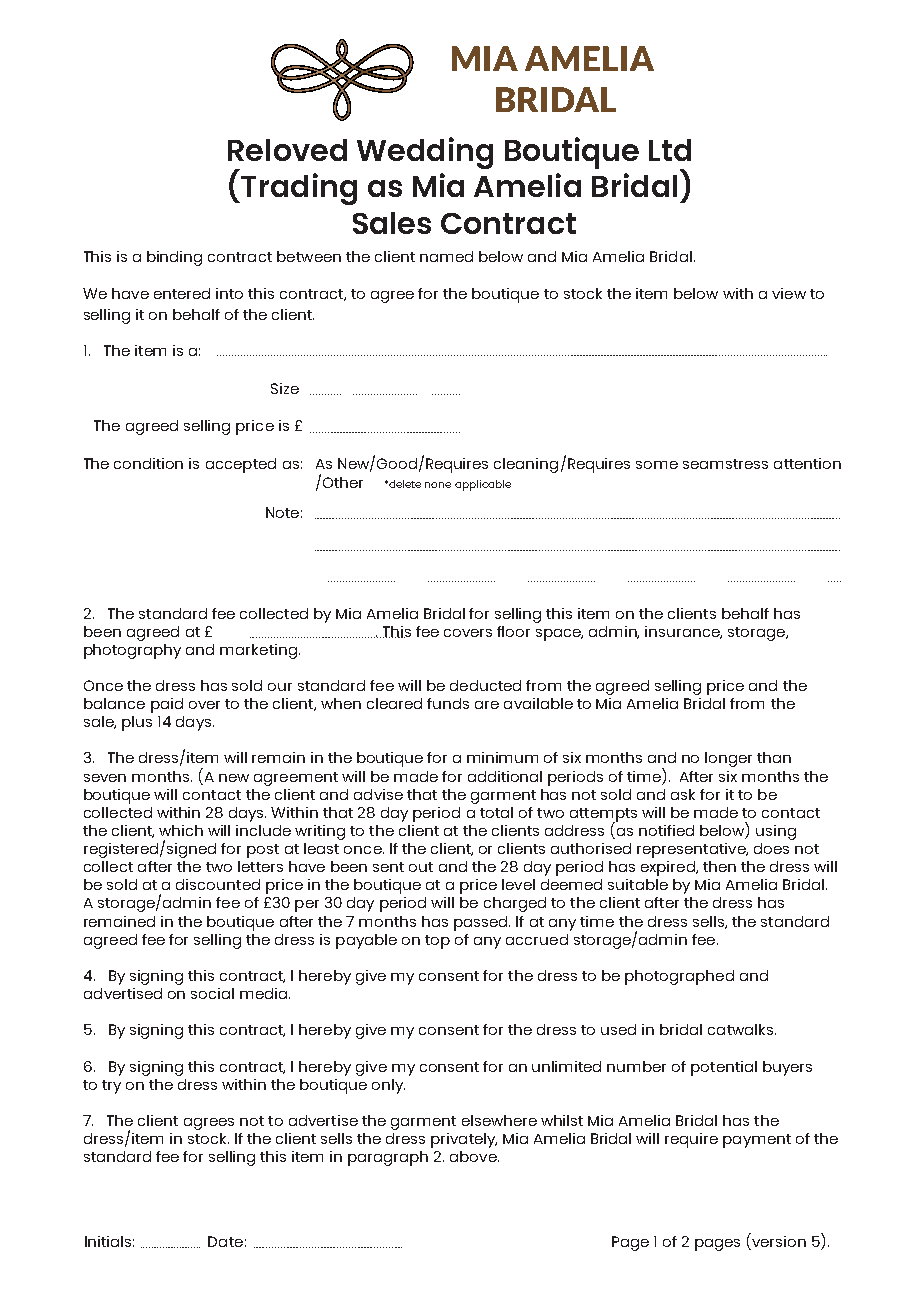 Image resolution: width=924 pixels, height=1297 pixels. I want to click on above, so click(474, 1156).
